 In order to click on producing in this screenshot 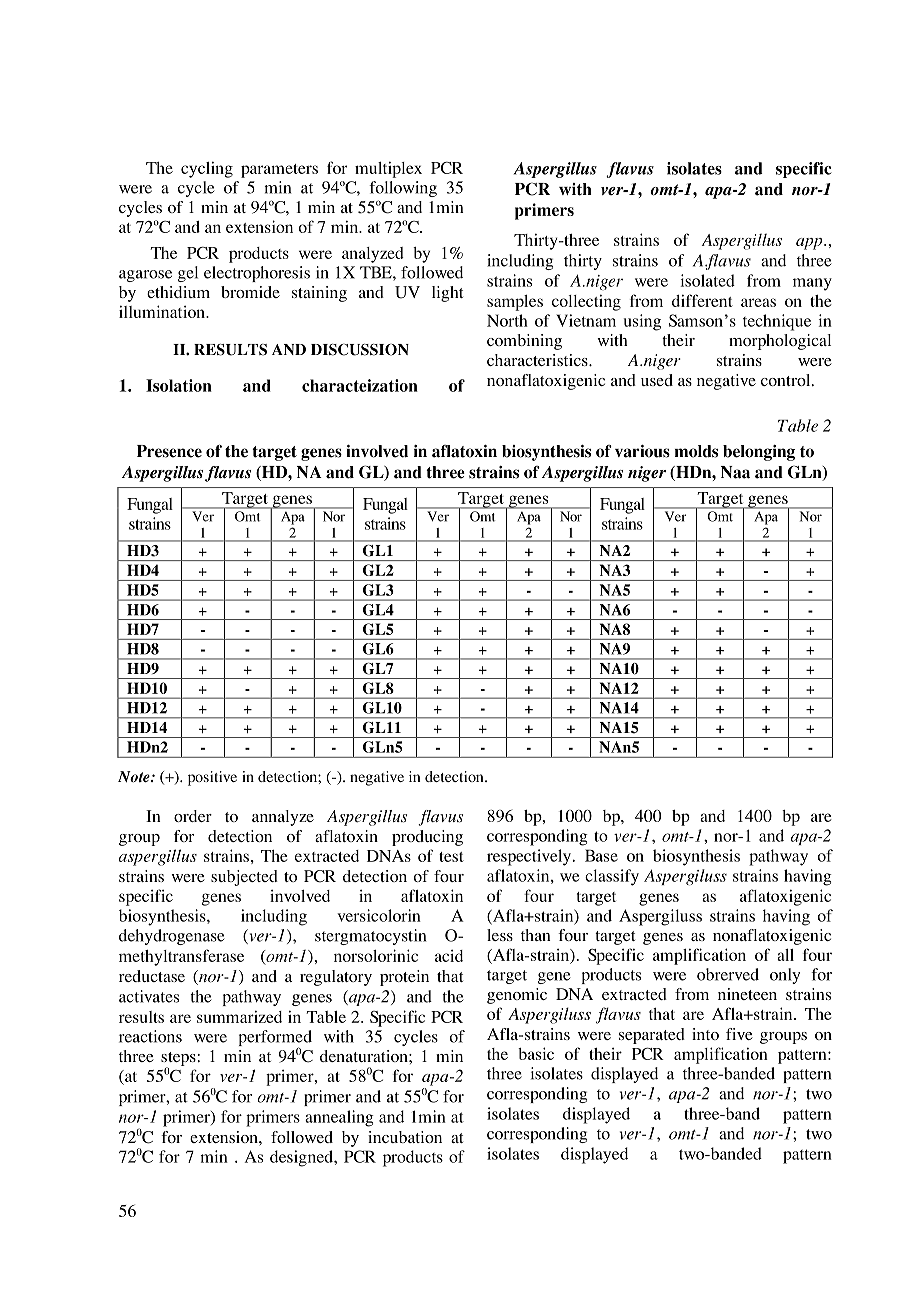, I will do `click(427, 838)`.
